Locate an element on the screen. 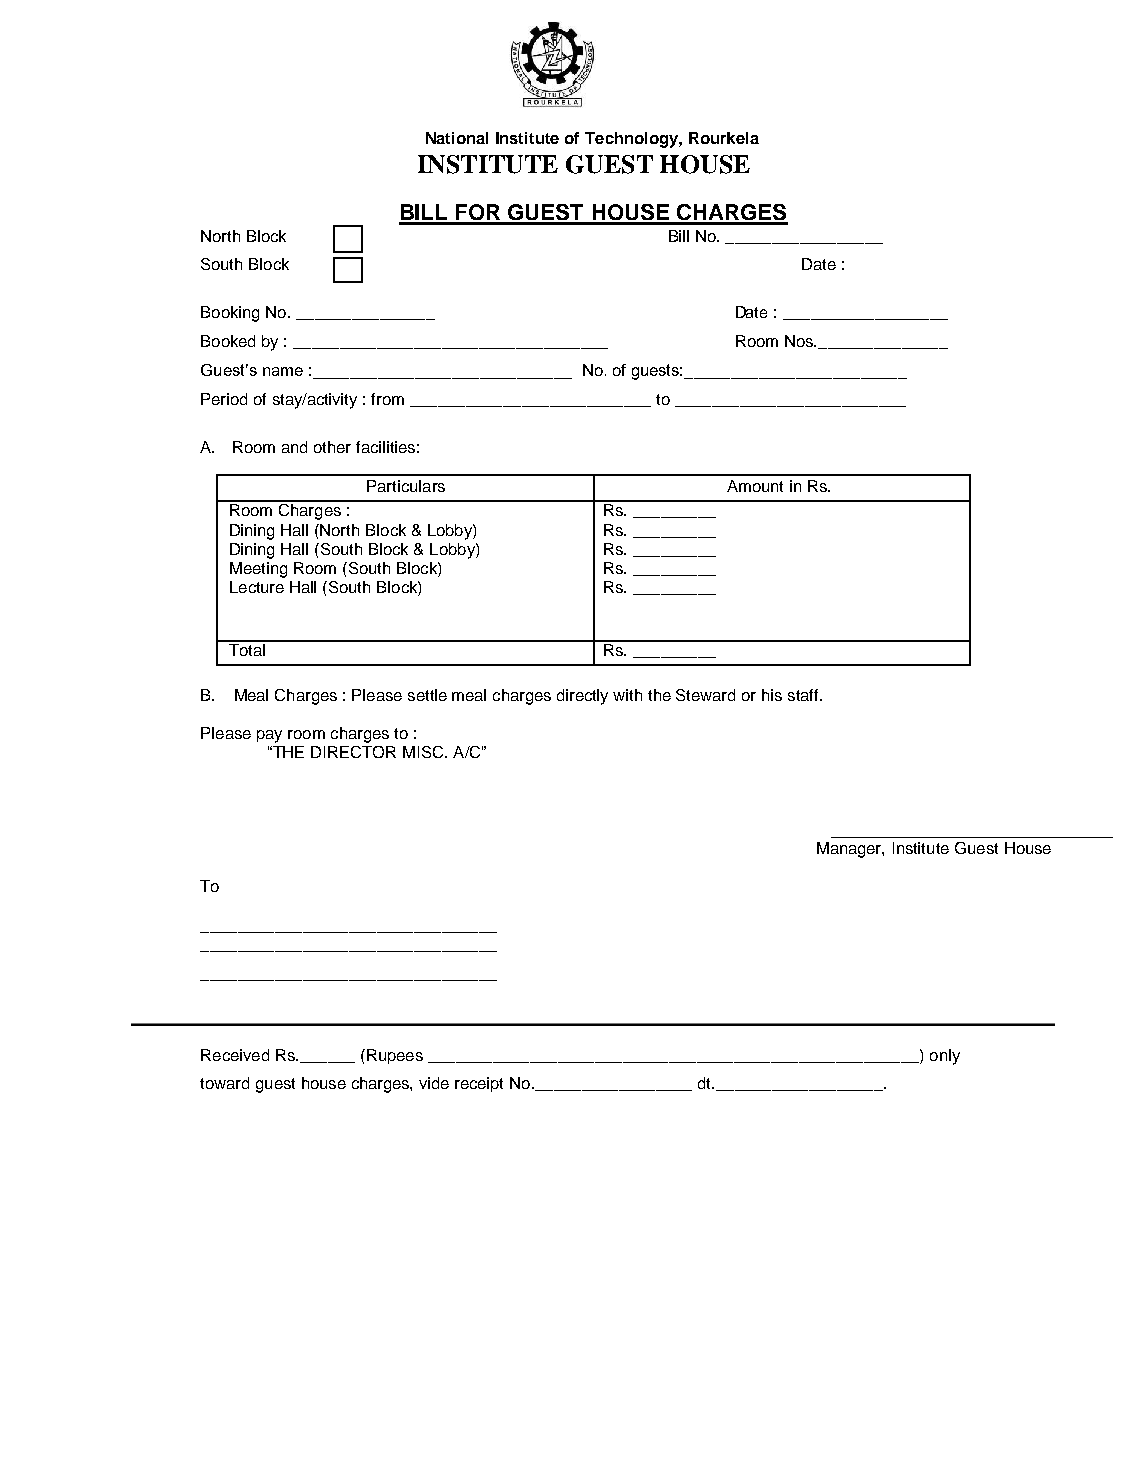 The width and height of the screenshot is (1135, 1469). pay is located at coordinates (269, 736).
